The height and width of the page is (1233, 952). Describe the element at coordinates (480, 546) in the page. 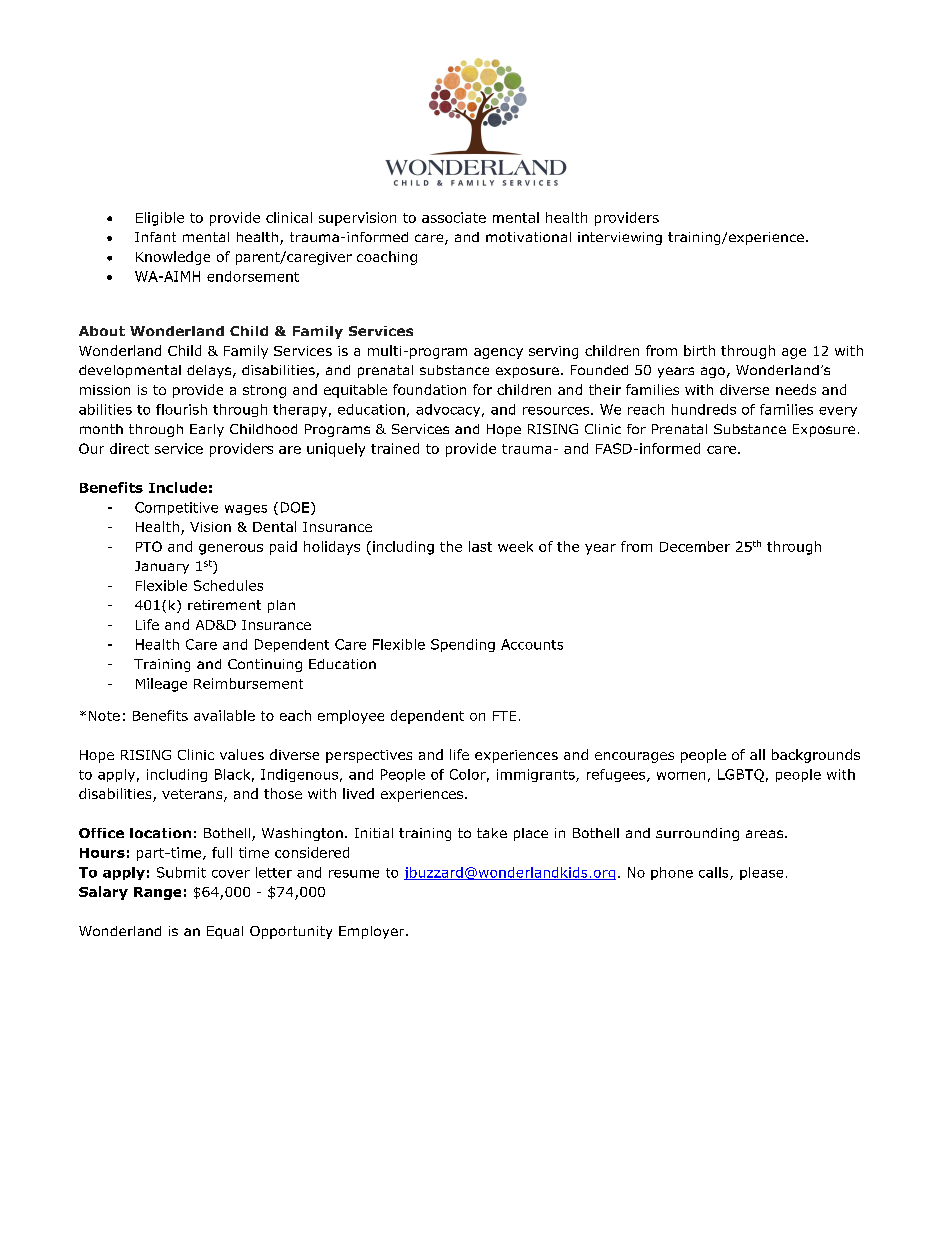

I see `last` at that location.
